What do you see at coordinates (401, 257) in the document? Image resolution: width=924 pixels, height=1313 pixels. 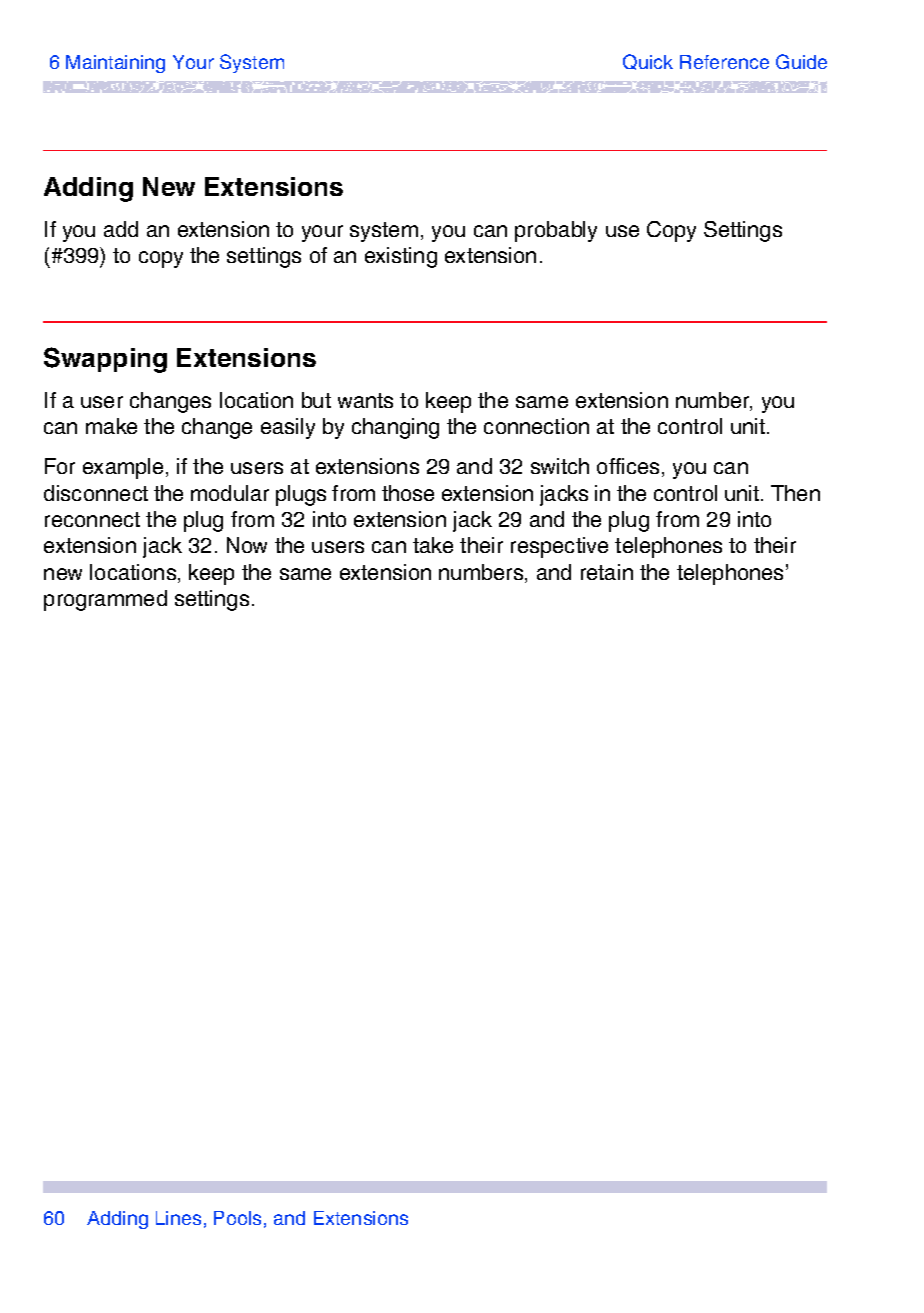 I see `existing` at bounding box center [401, 257].
